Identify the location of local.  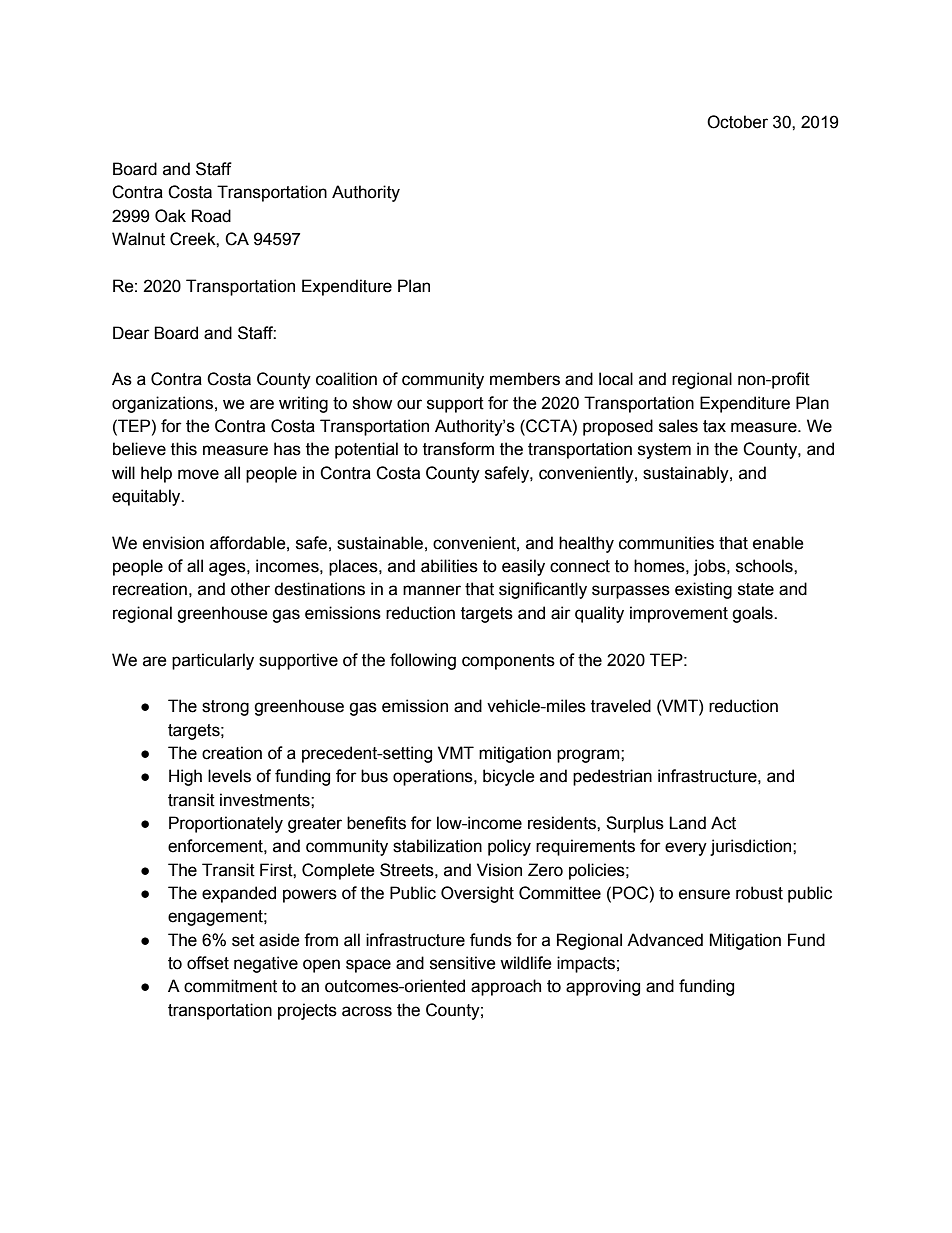
(616, 379).
